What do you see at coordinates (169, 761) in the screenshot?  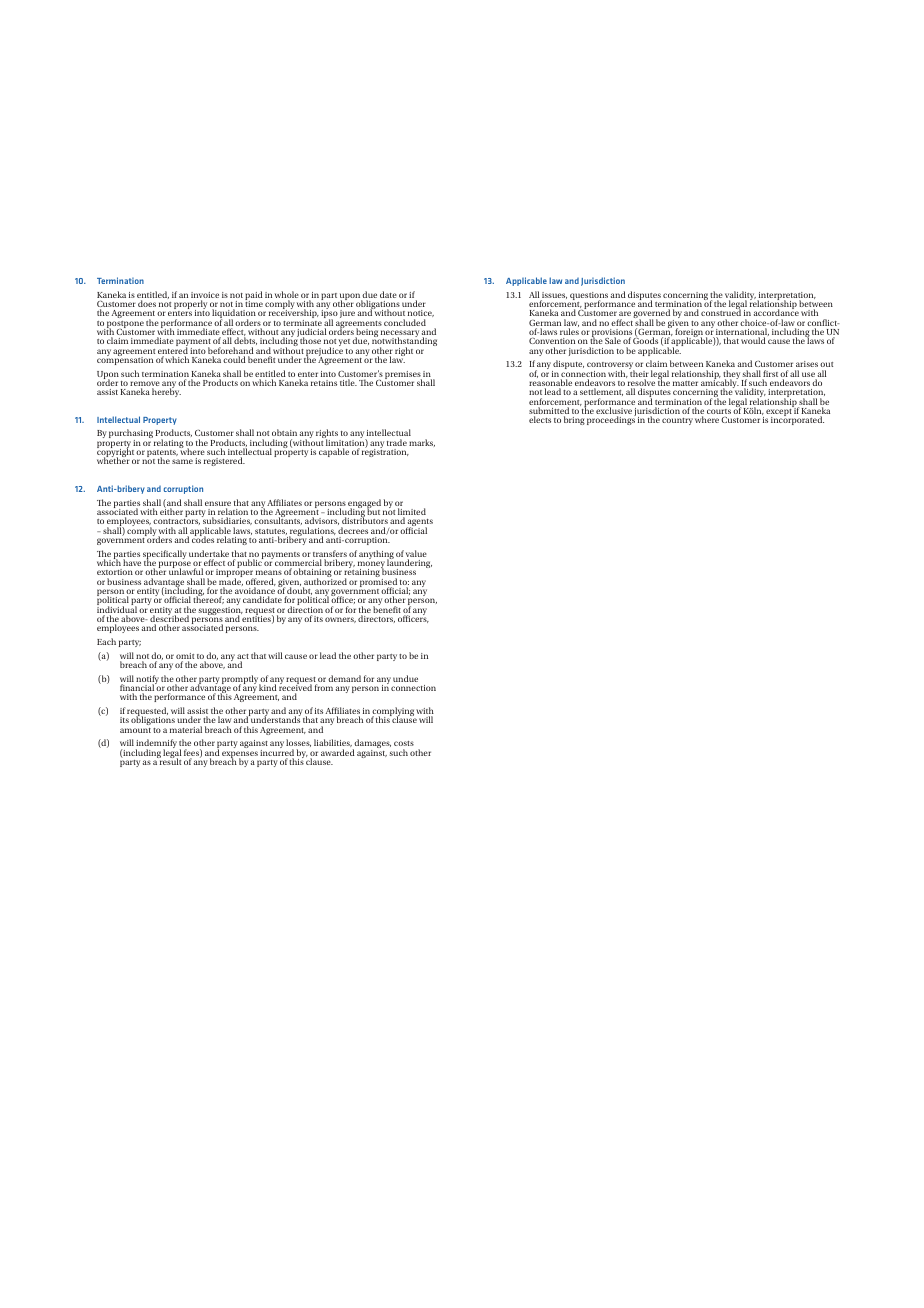 I see `result` at bounding box center [169, 761].
